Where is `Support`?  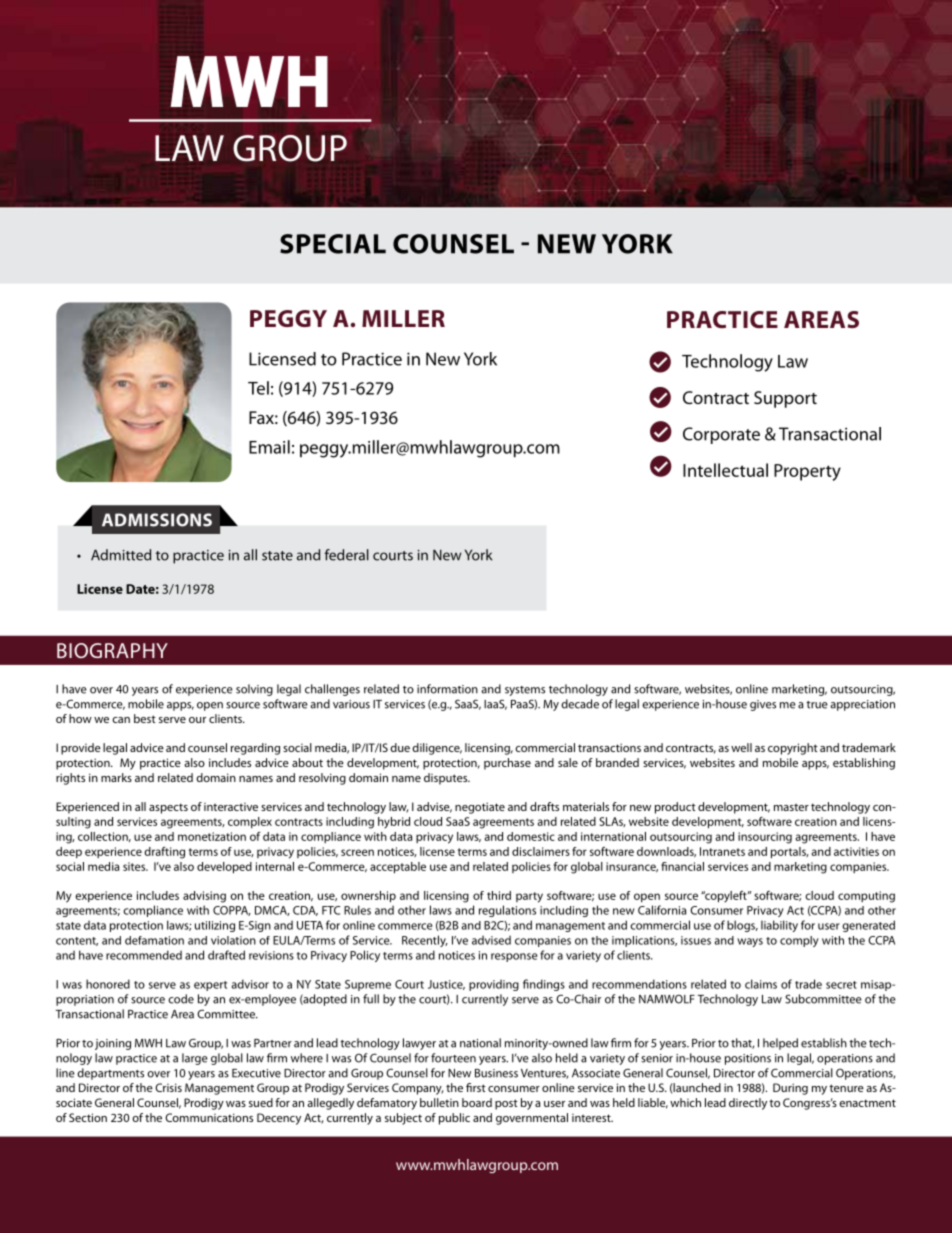 Support is located at coordinates (785, 399).
